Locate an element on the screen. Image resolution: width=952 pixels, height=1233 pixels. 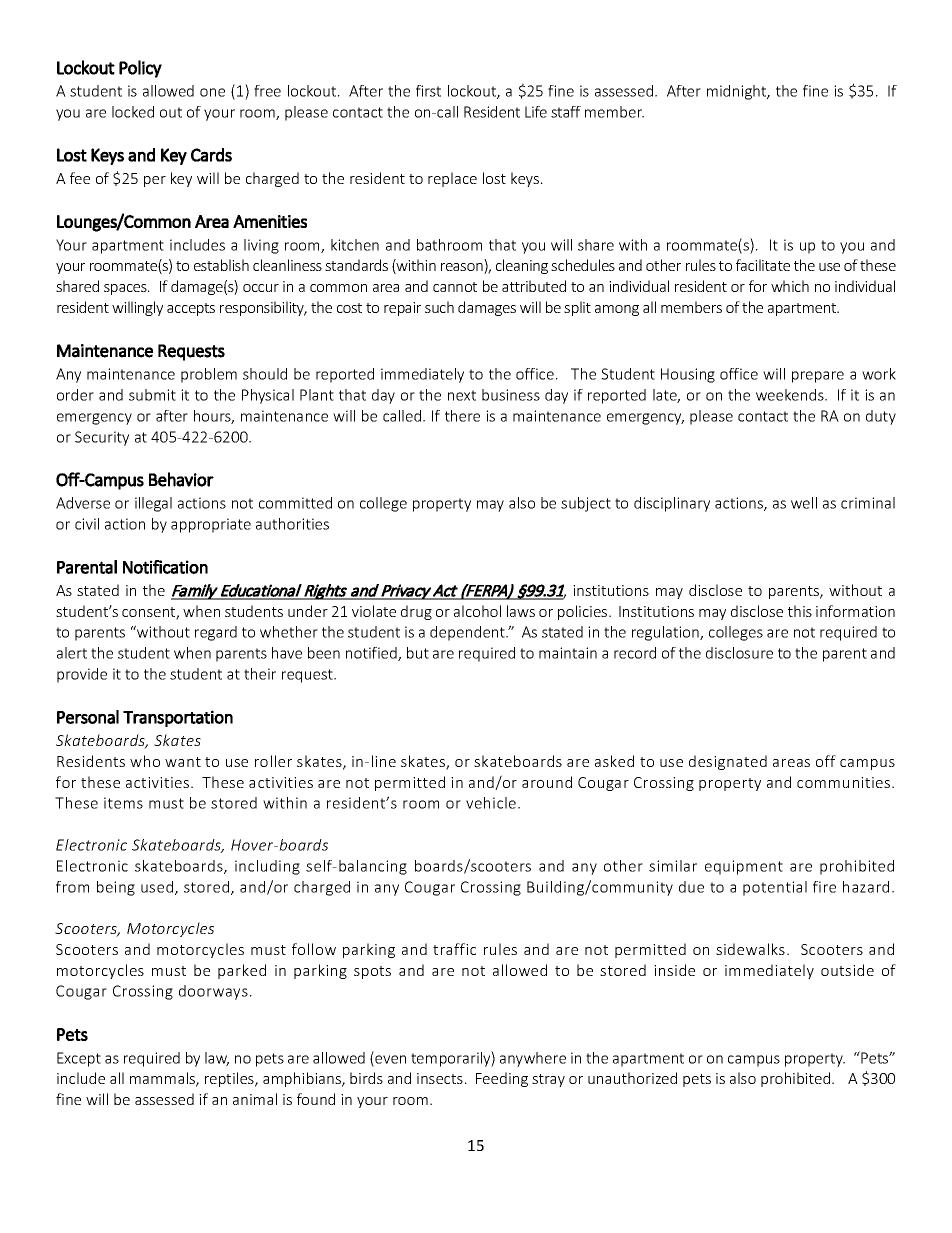
vehicle is located at coordinates (492, 803).
